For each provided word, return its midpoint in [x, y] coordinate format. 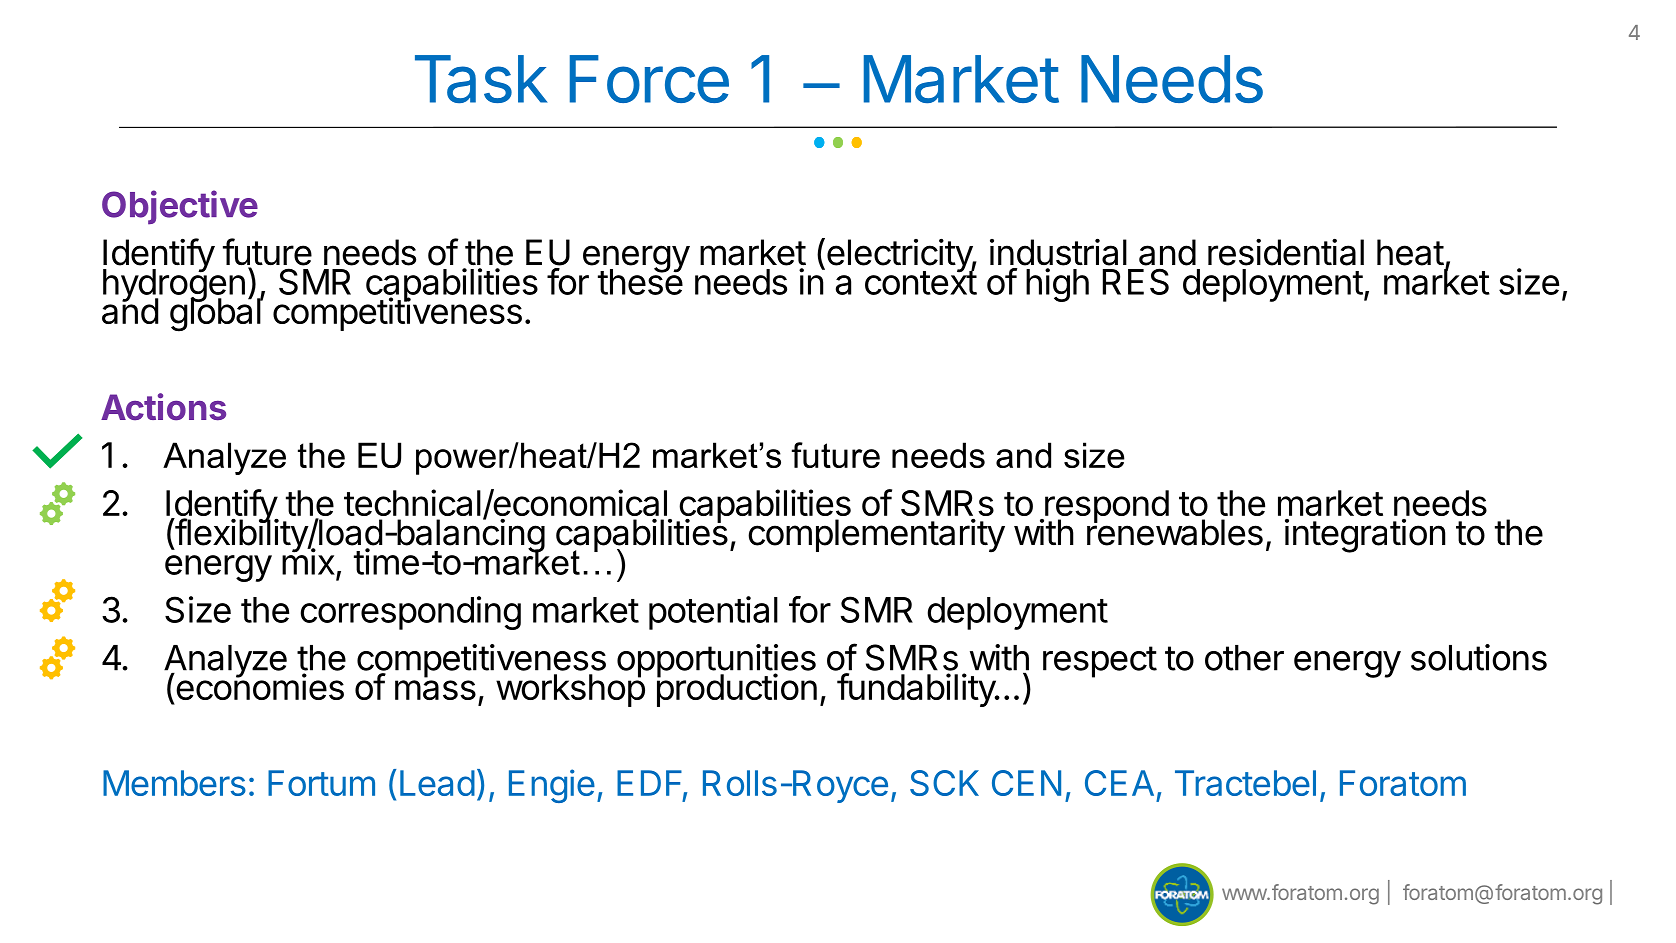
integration [1365, 536]
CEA [1119, 783]
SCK [944, 783]
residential [1286, 252]
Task [481, 79]
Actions [163, 407]
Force [649, 79]
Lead [437, 783]
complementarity [876, 536]
